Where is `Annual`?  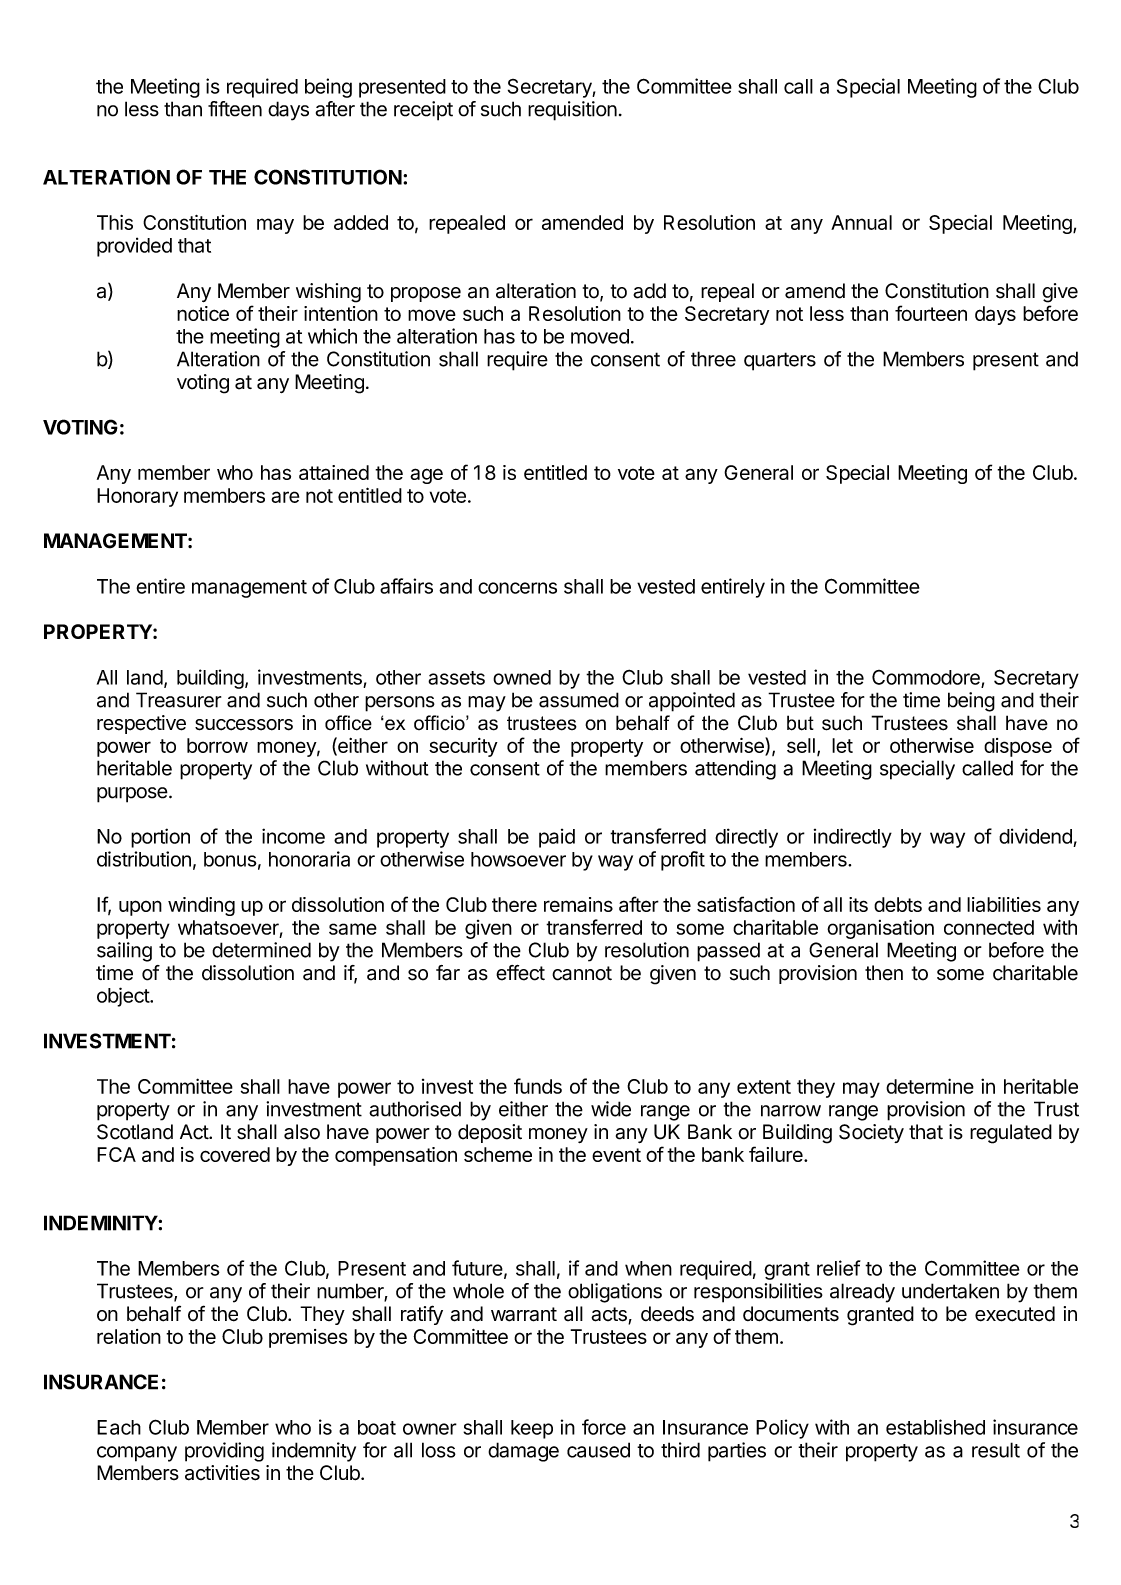 Annual is located at coordinates (861, 222).
